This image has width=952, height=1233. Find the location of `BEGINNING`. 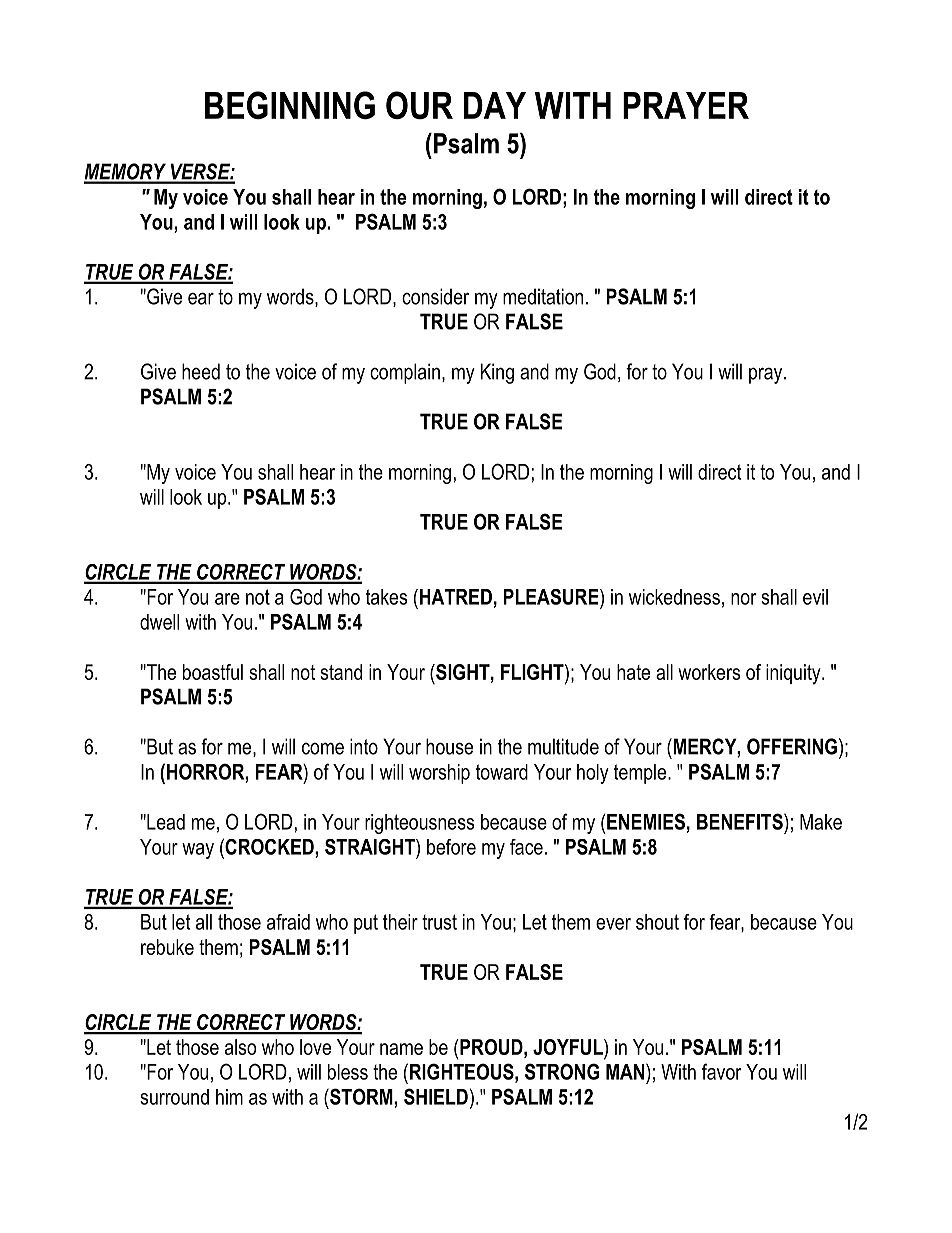

BEGINNING is located at coordinates (290, 105).
